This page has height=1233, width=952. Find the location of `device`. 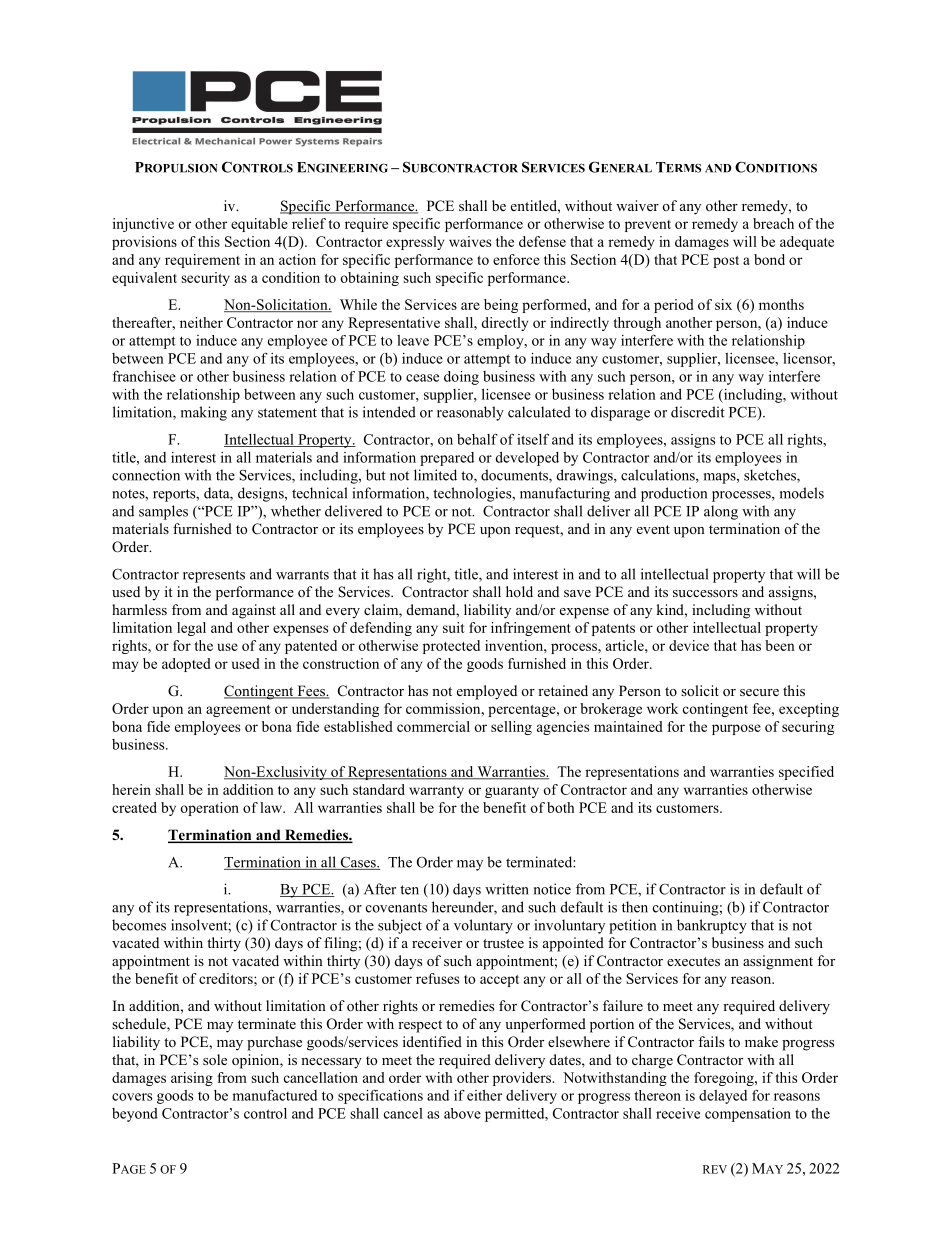

device is located at coordinates (689, 645).
